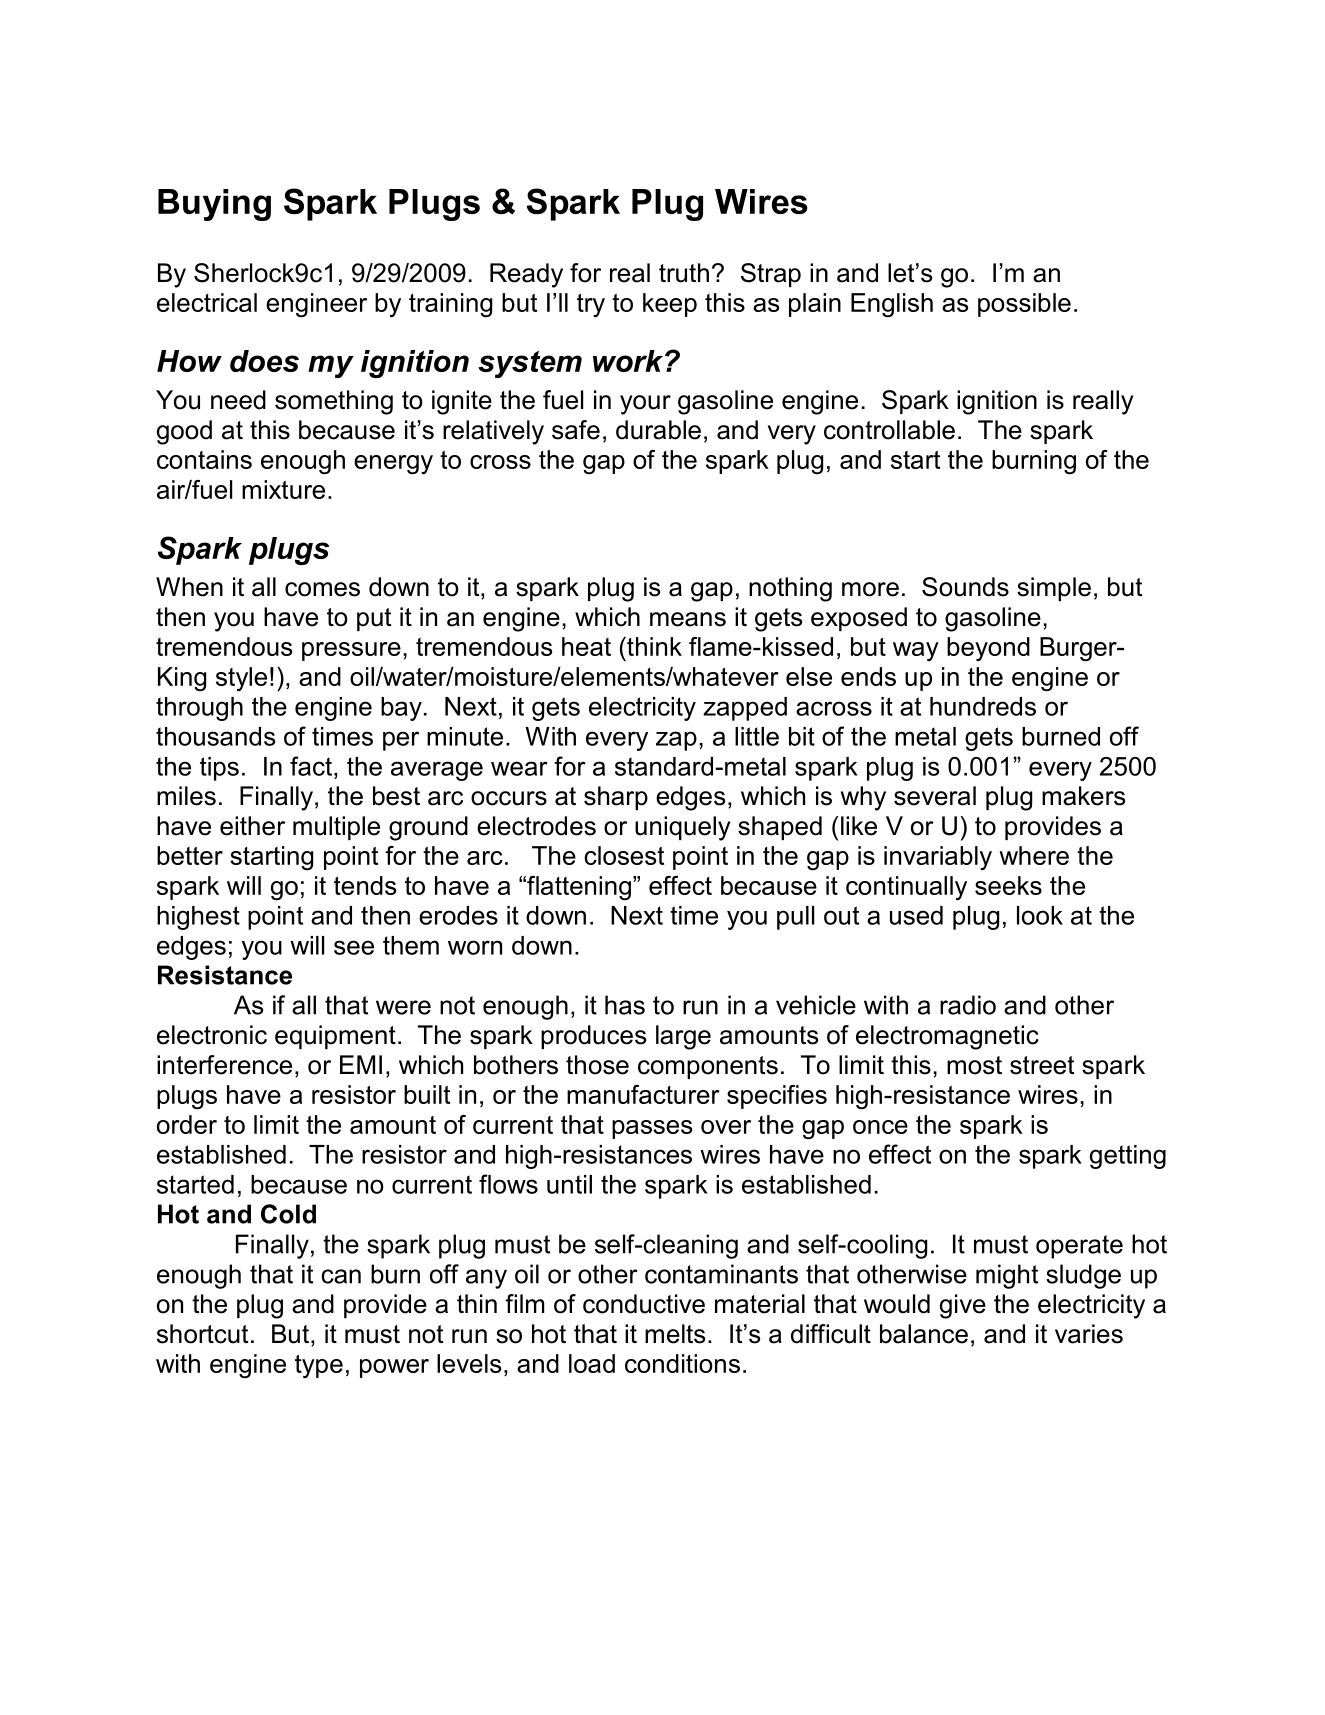 Image resolution: width=1325 pixels, height=1715 pixels. I want to click on comes, so click(322, 589).
